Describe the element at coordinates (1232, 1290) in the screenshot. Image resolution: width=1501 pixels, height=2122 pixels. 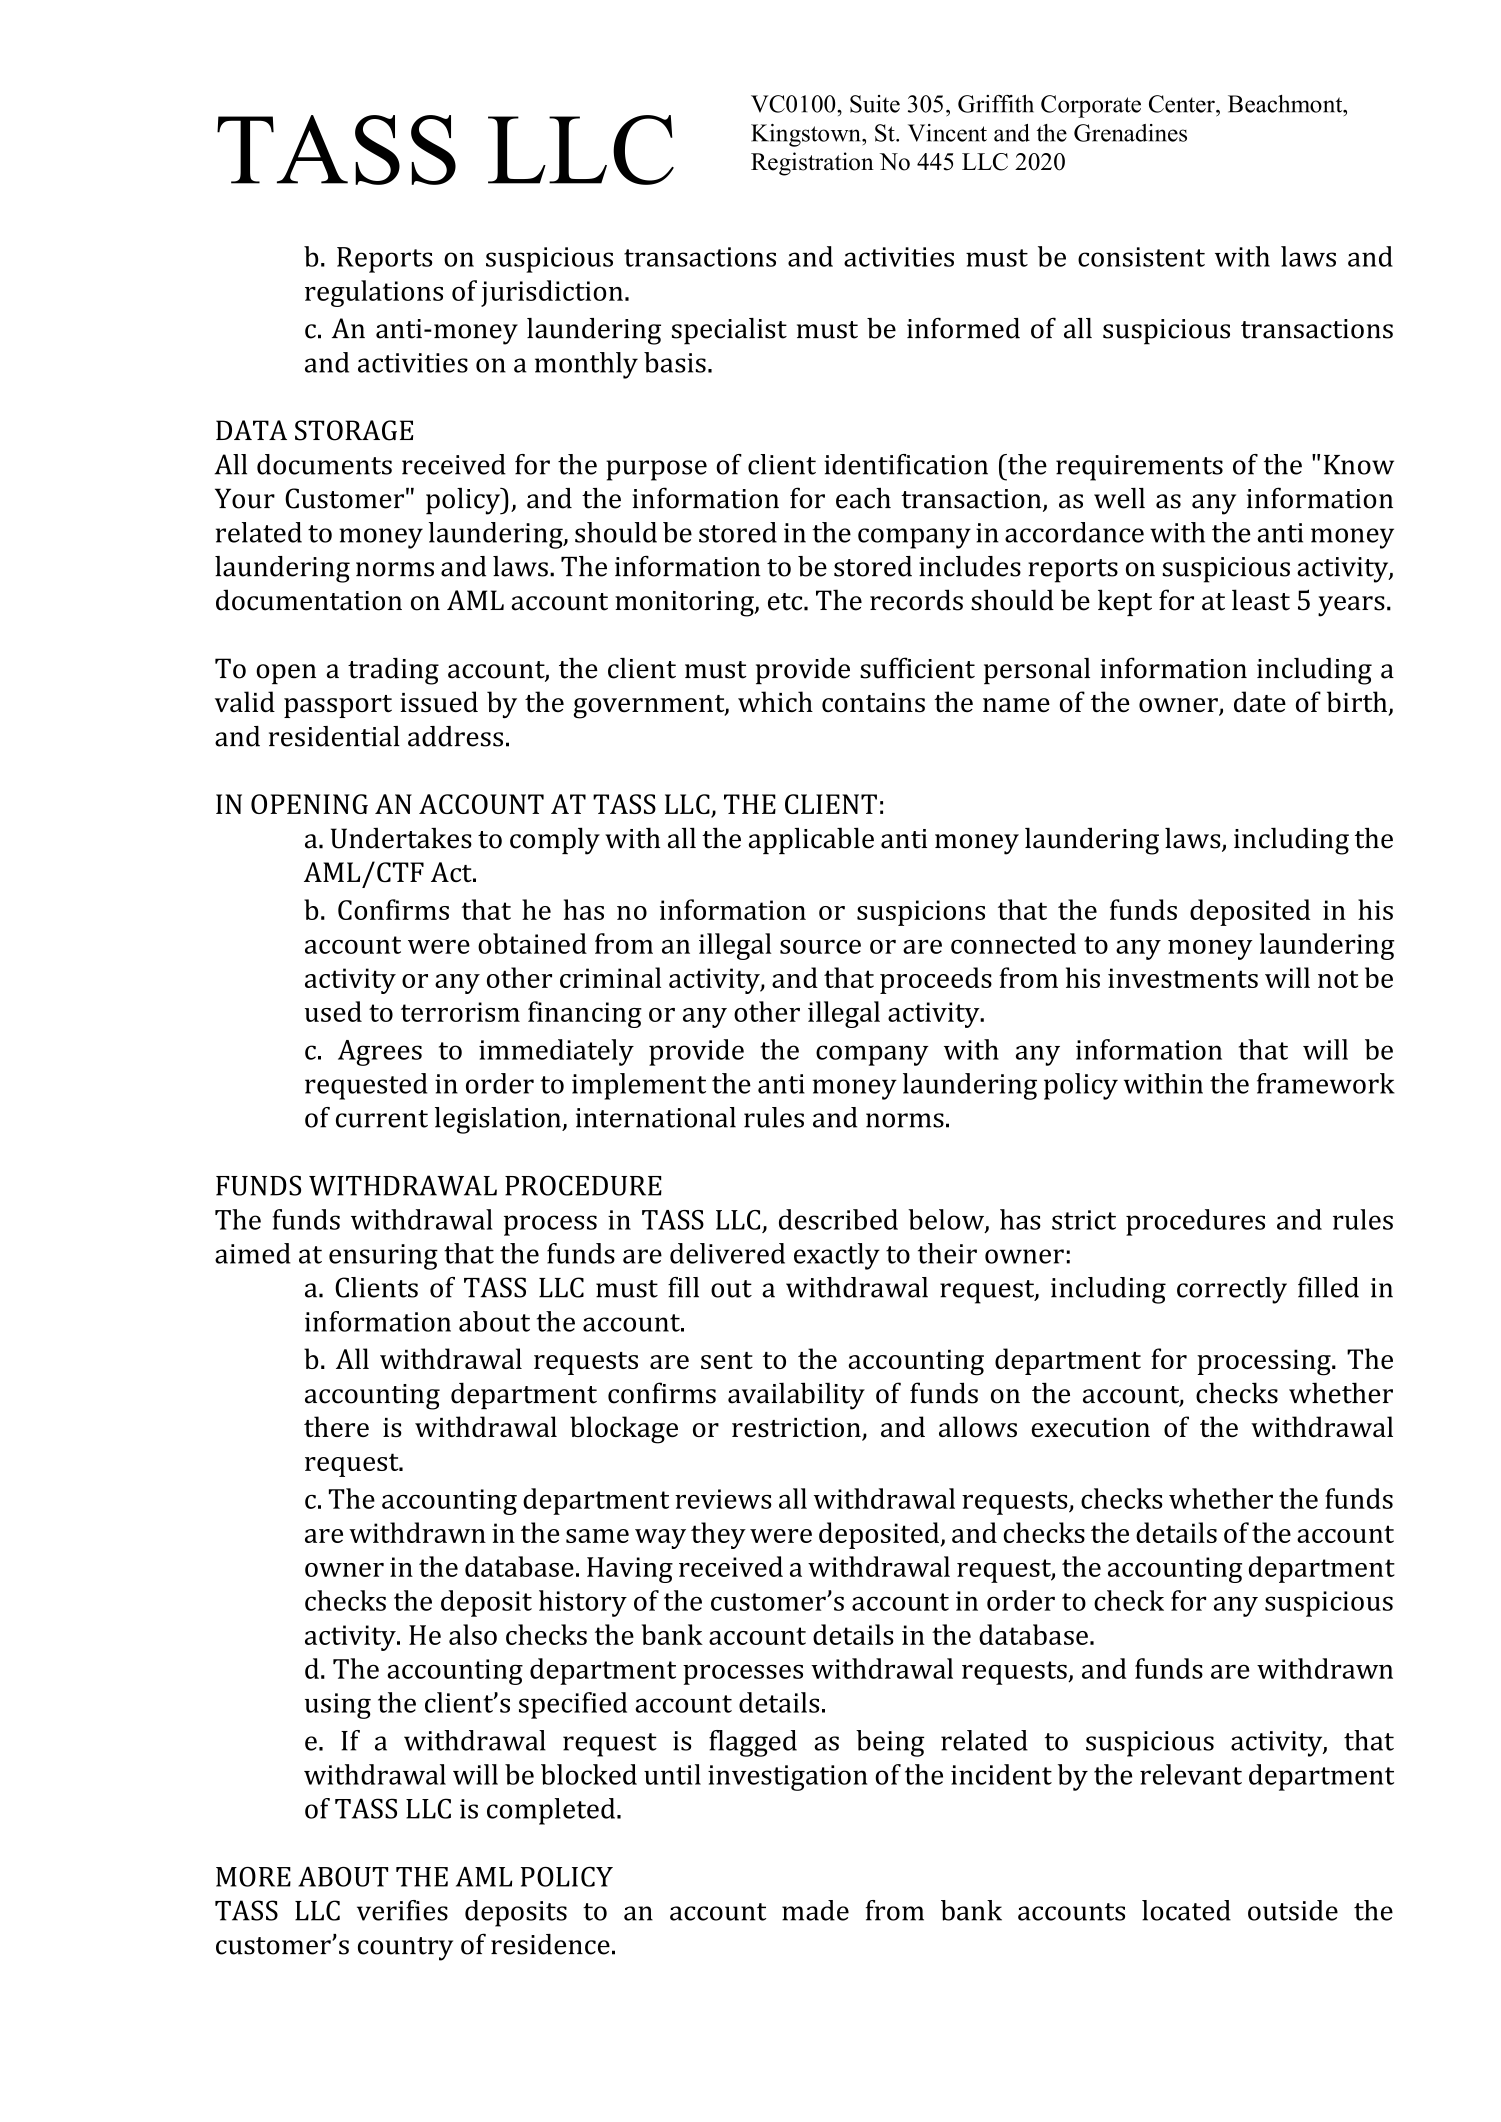
I see `correctly` at that location.
